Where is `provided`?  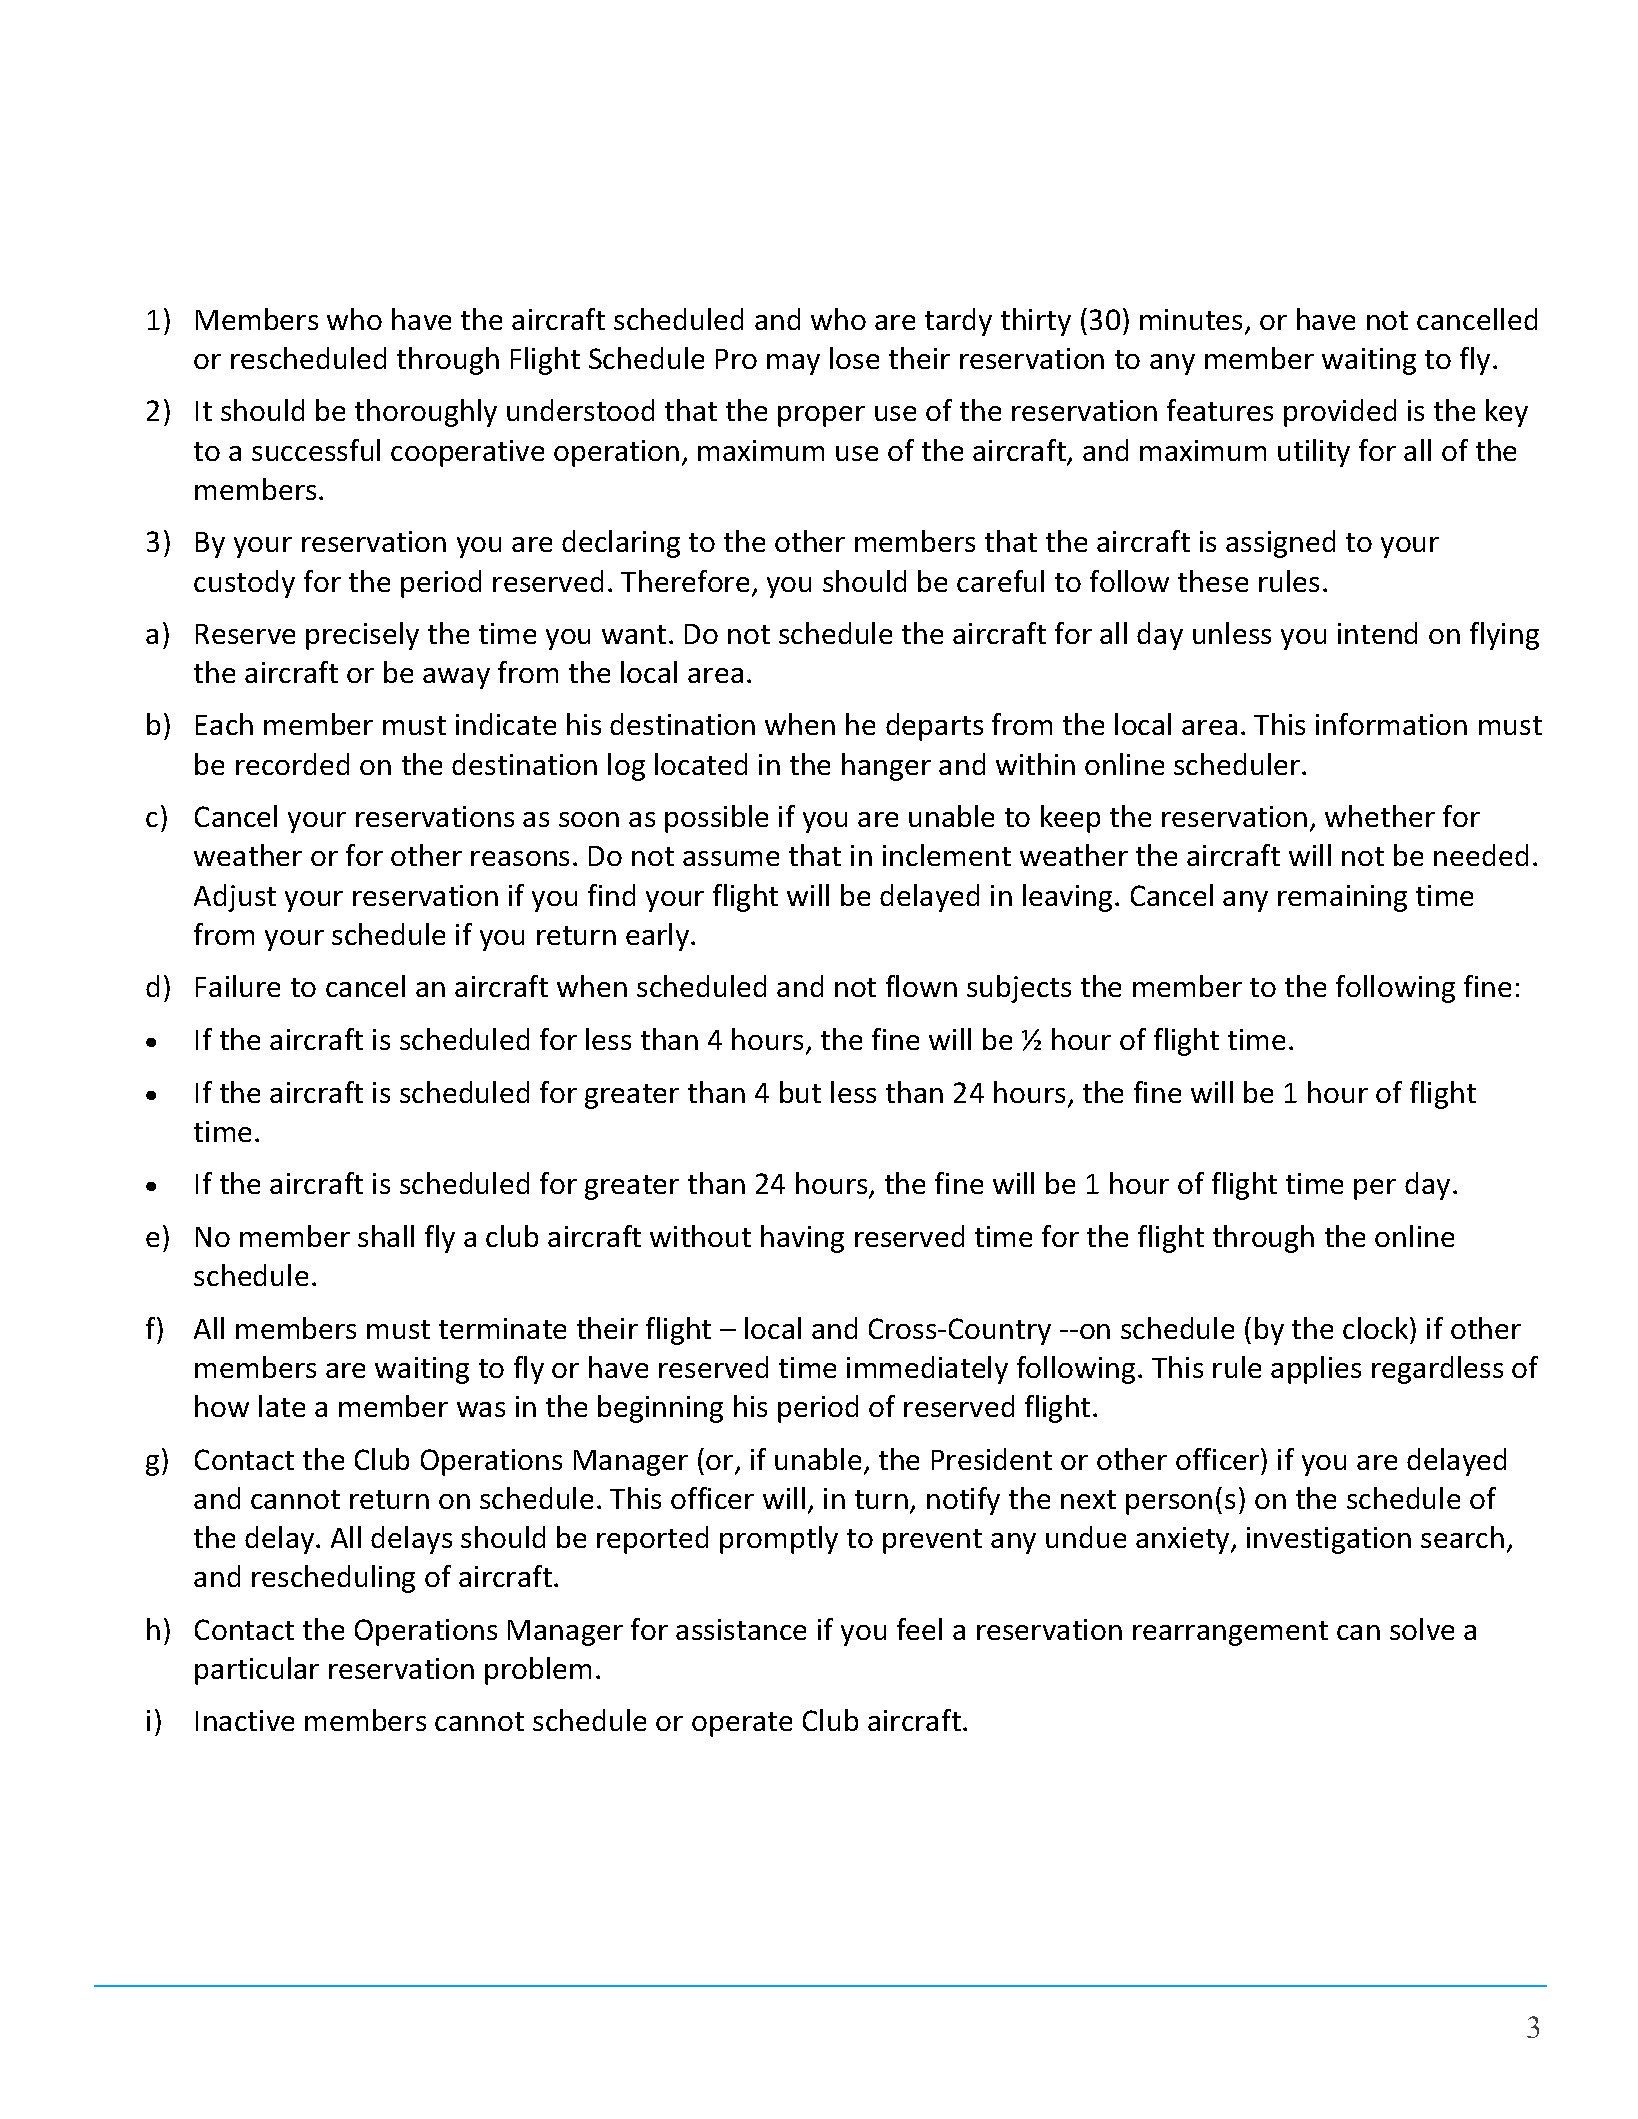 provided is located at coordinates (1340, 413).
